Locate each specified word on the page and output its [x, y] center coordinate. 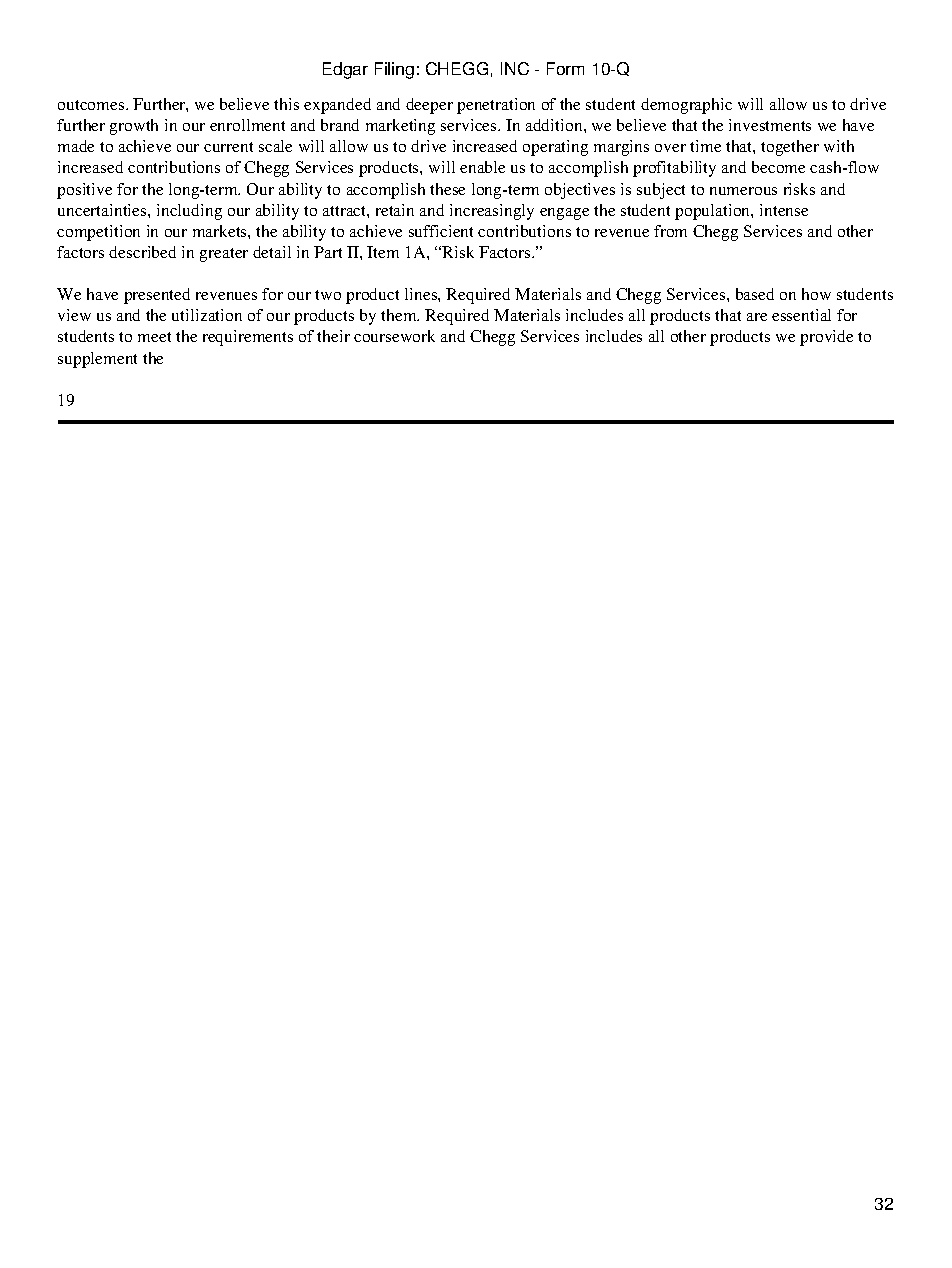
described [142, 252]
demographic [686, 106]
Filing [394, 70]
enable [482, 167]
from [670, 231]
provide [826, 338]
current [228, 147]
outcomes [92, 105]
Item [383, 252]
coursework [394, 336]
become [778, 167]
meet [154, 337]
